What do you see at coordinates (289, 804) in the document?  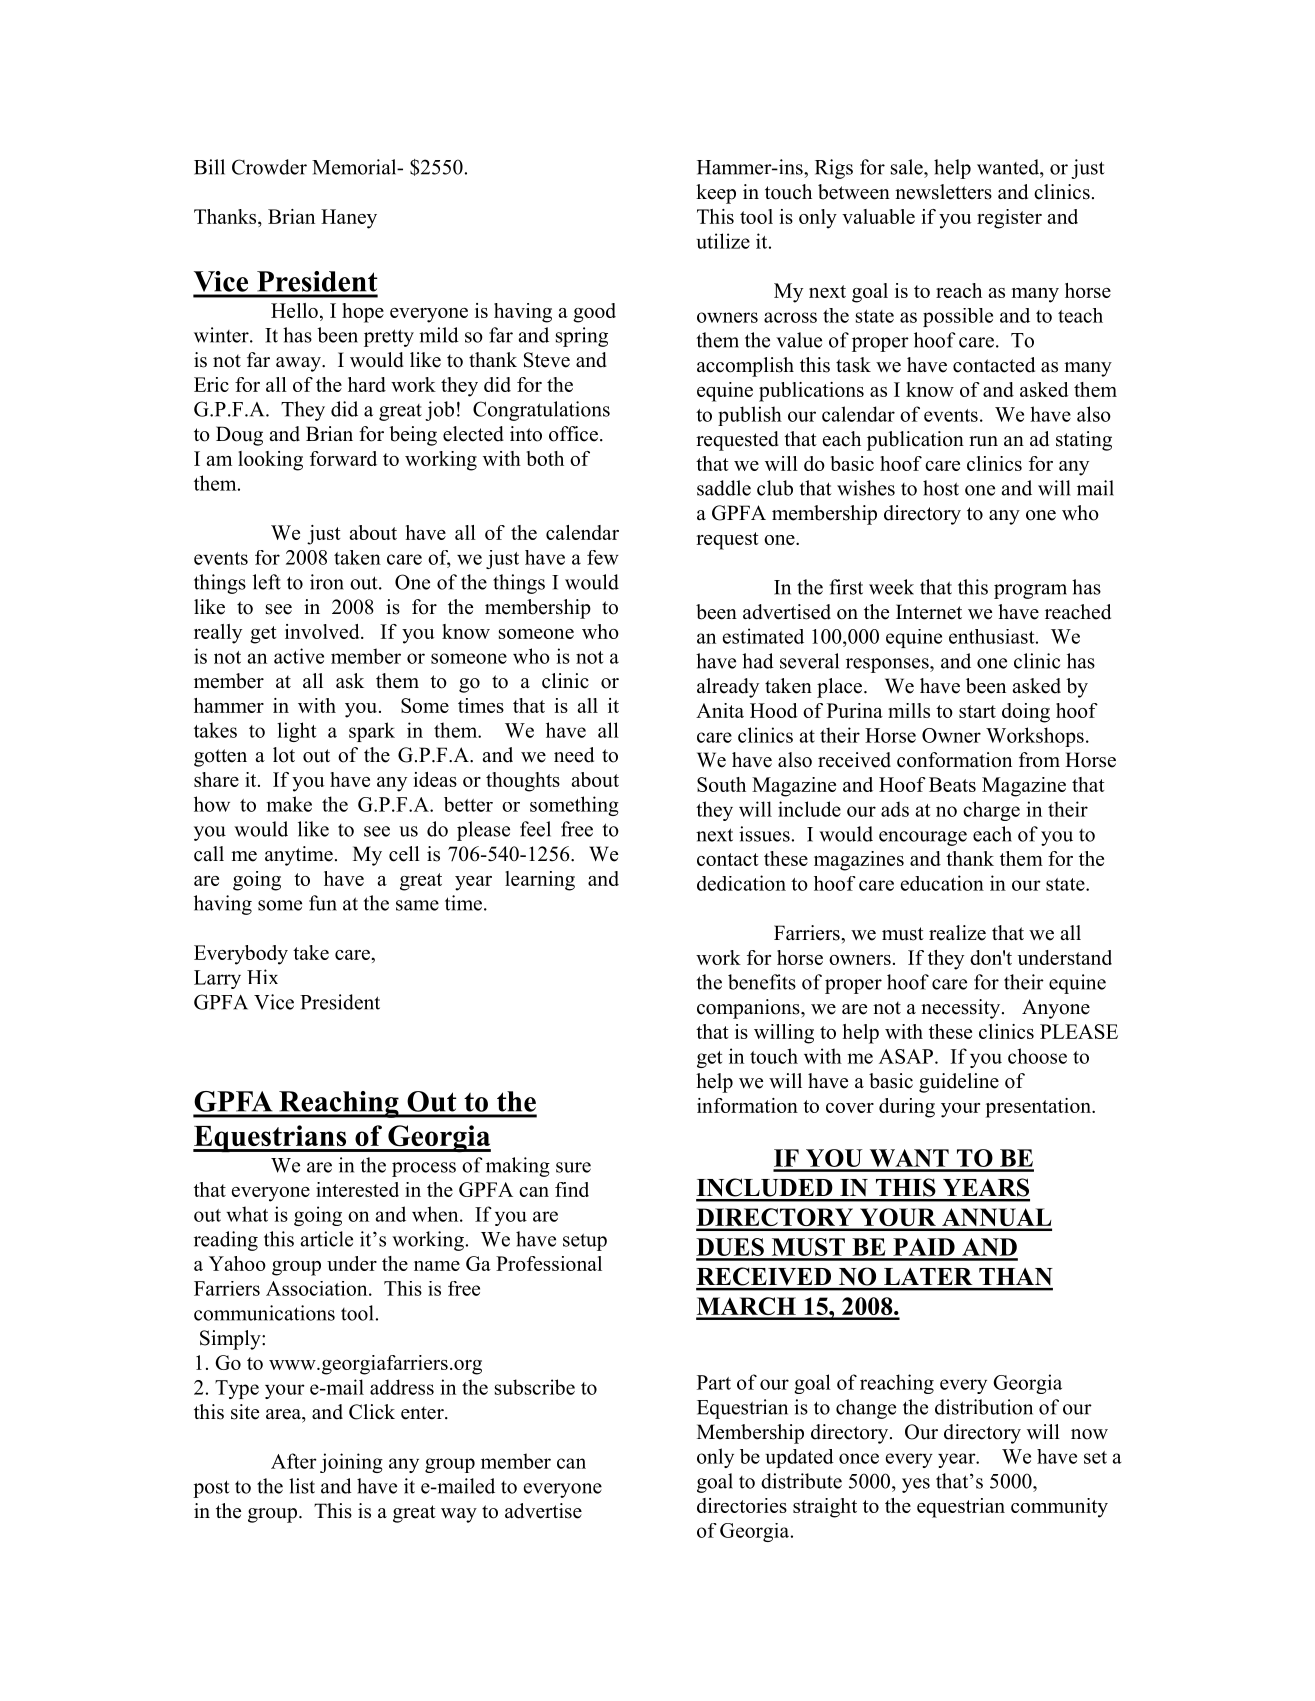 I see `make` at bounding box center [289, 804].
